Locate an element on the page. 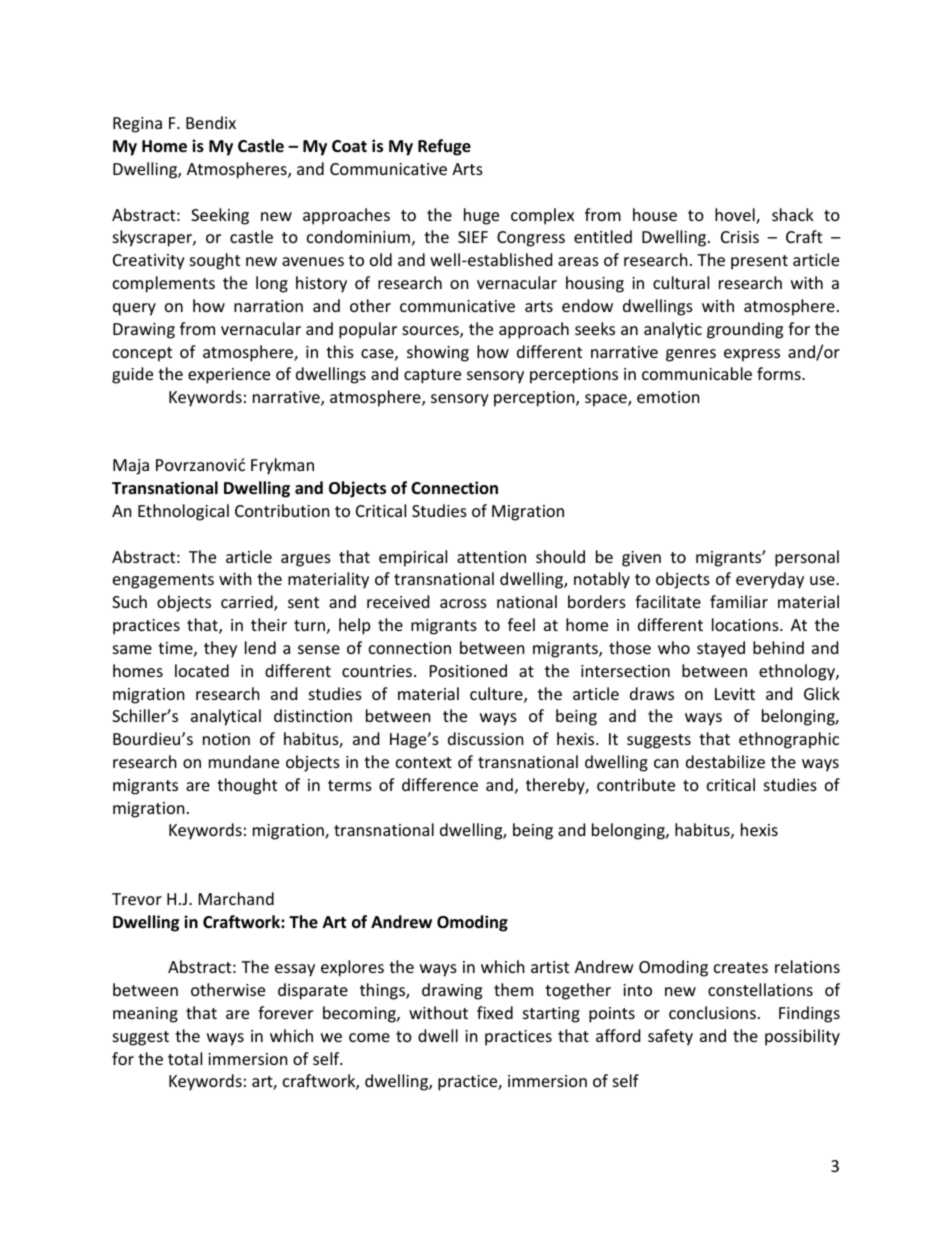 The image size is (952, 1233). hovel is located at coordinates (736, 216).
